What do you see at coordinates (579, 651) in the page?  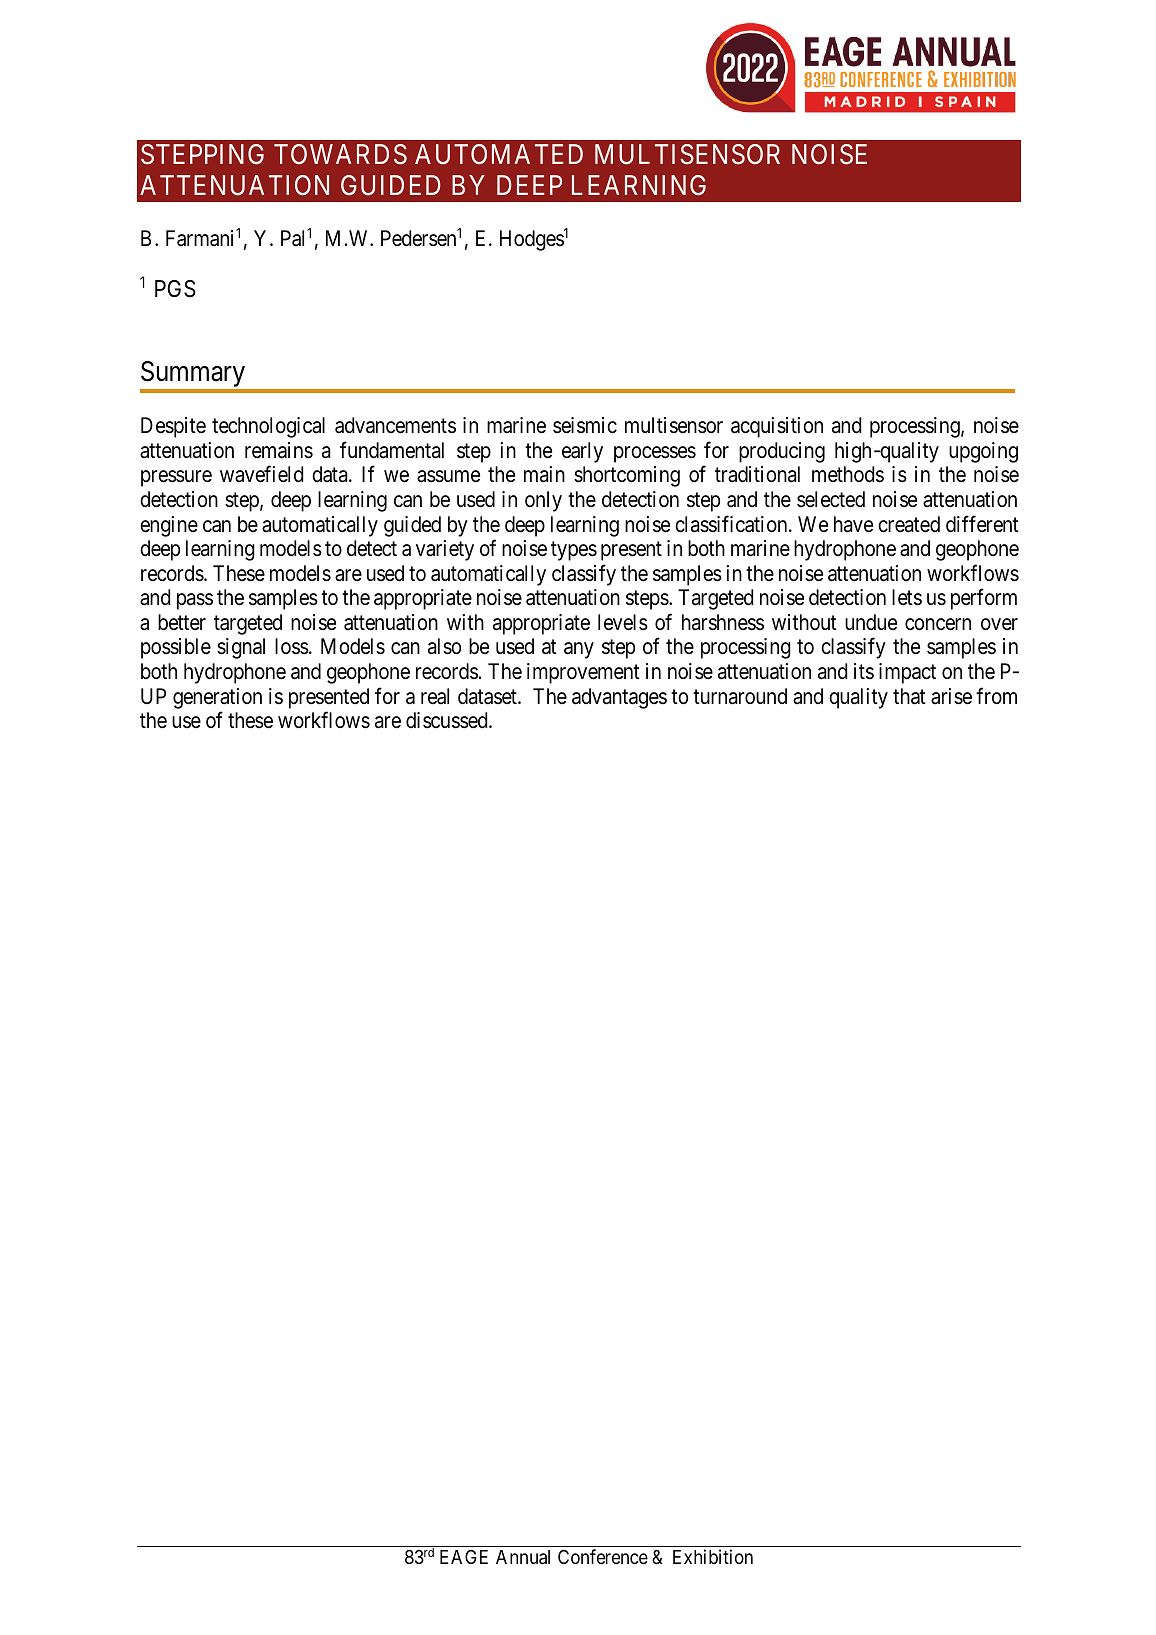 I see `any` at bounding box center [579, 651].
